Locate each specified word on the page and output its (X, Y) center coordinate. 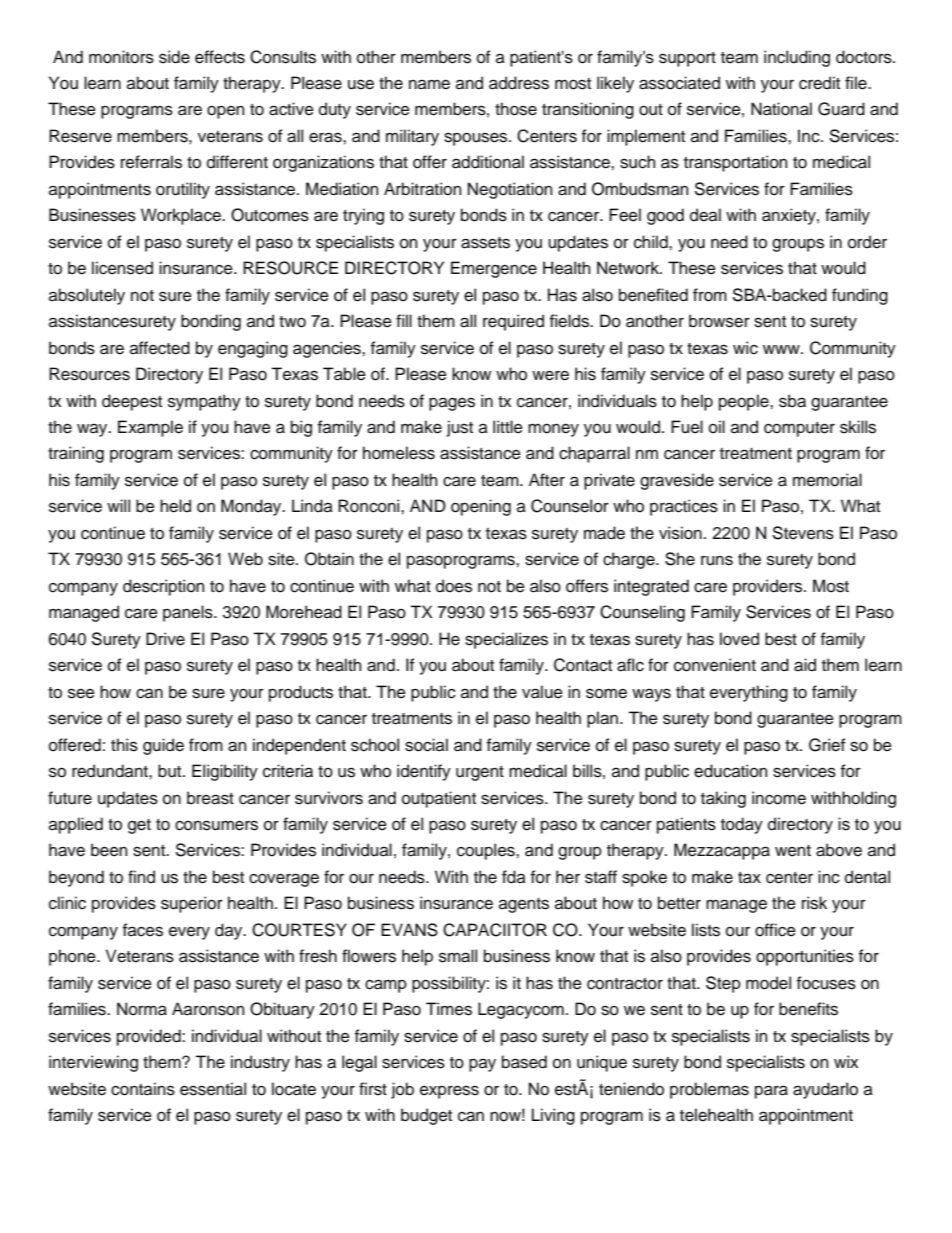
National (781, 109)
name (429, 84)
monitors (121, 57)
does (454, 586)
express (449, 1092)
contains (143, 1089)
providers (769, 587)
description (163, 587)
